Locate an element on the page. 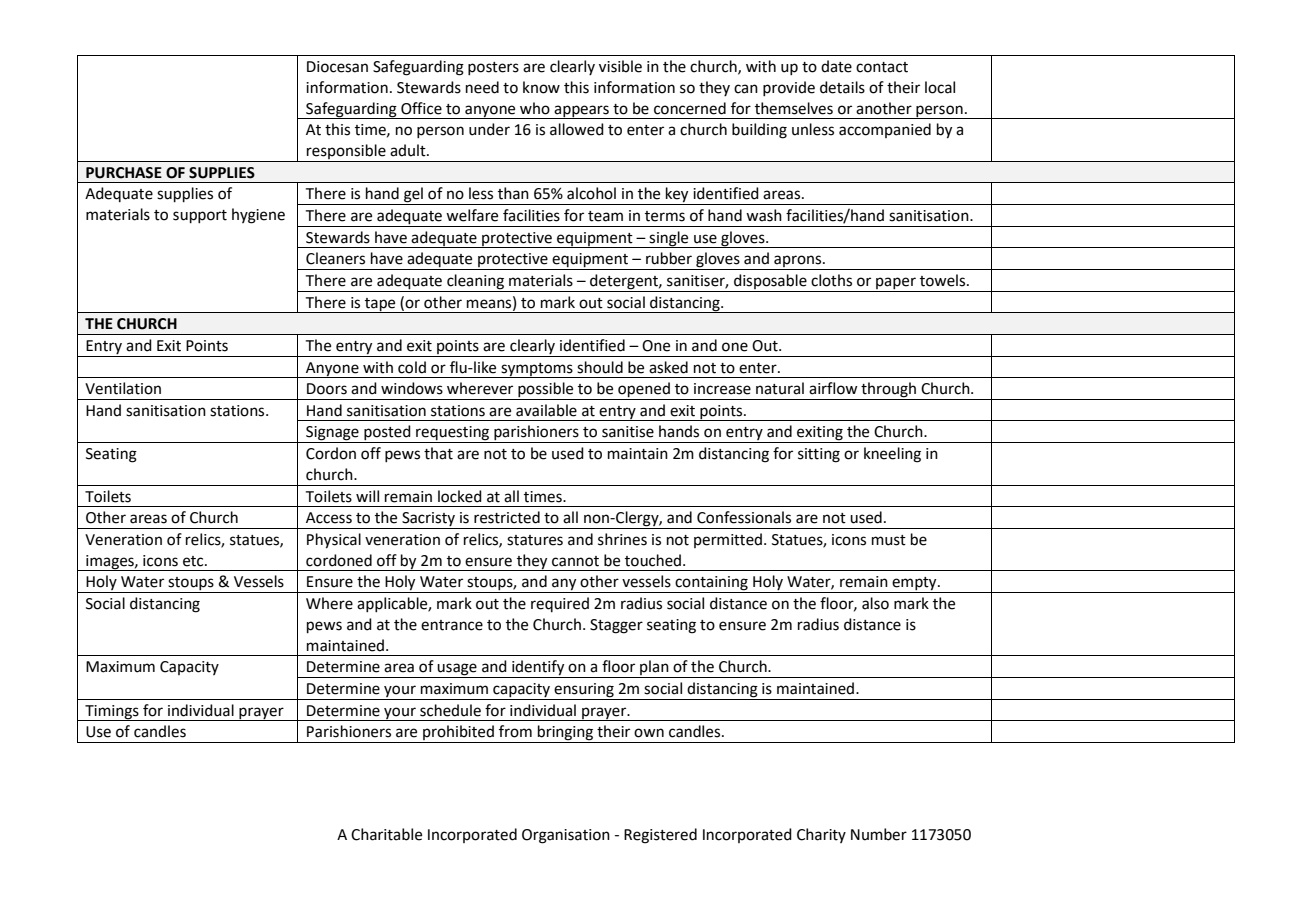 Image resolution: width=1309 pixels, height=924 pixels. etc is located at coordinates (194, 561).
